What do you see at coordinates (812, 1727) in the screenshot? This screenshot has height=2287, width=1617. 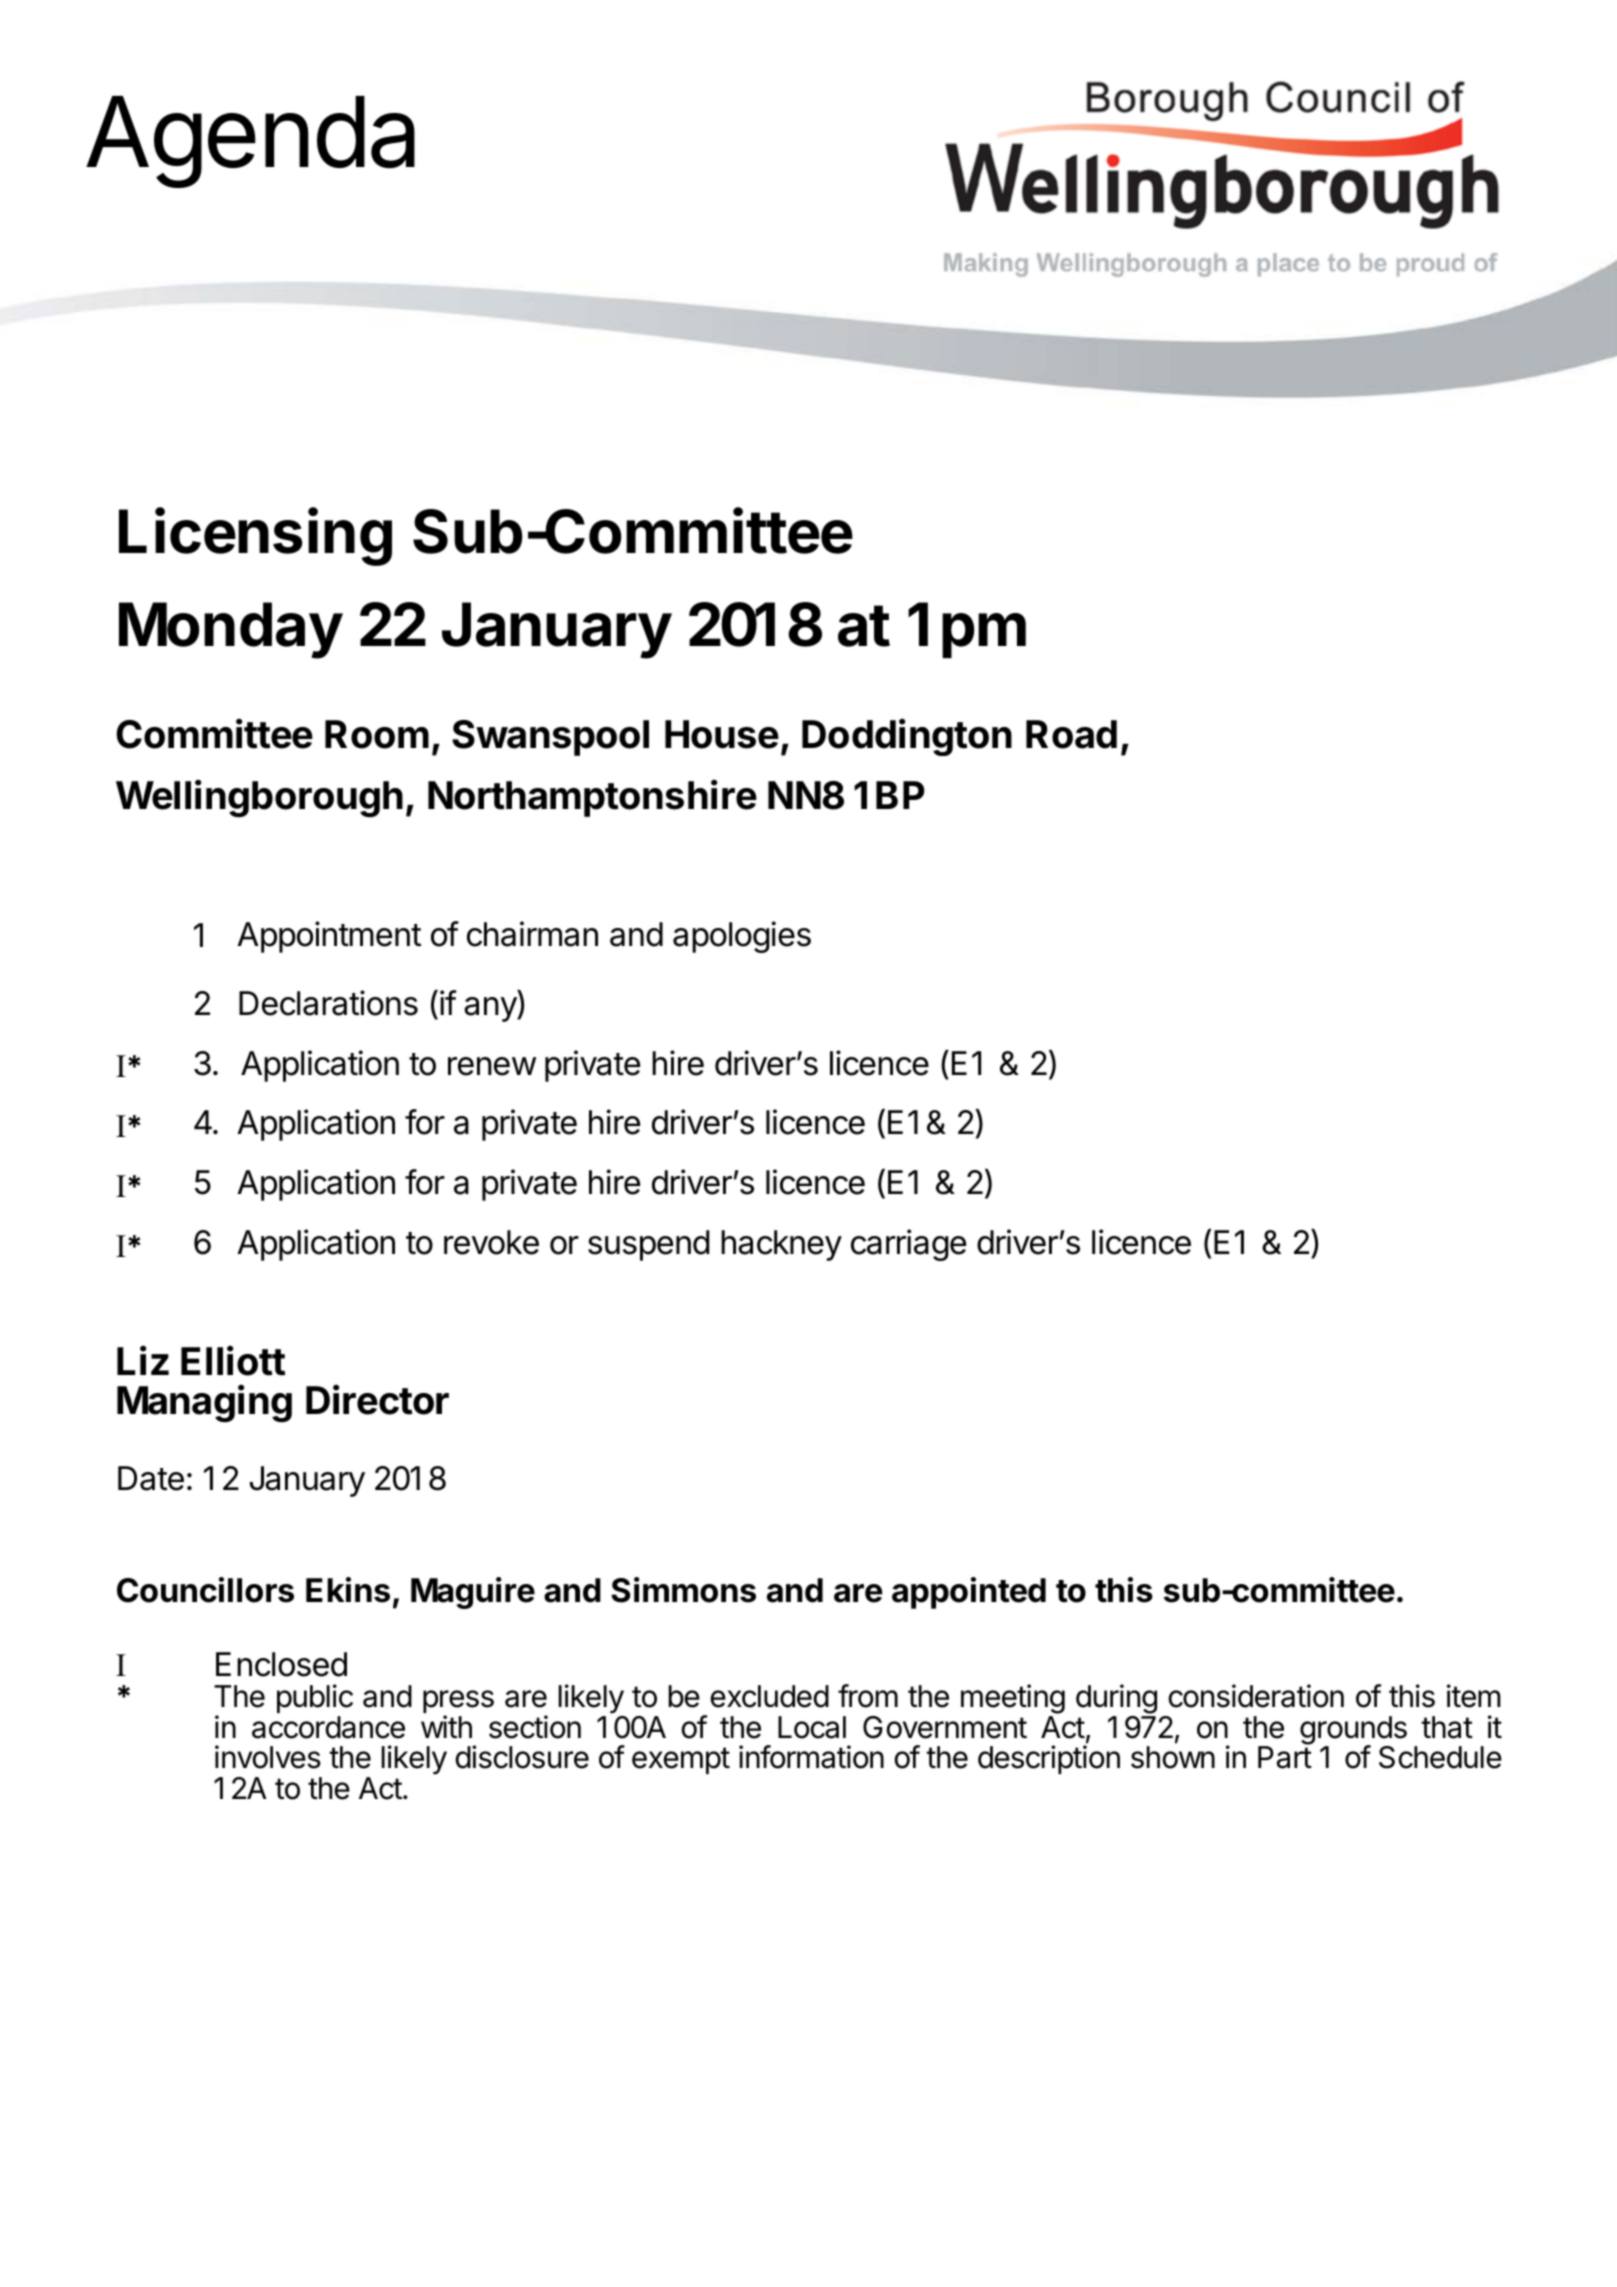 I see `Local` at bounding box center [812, 1727].
